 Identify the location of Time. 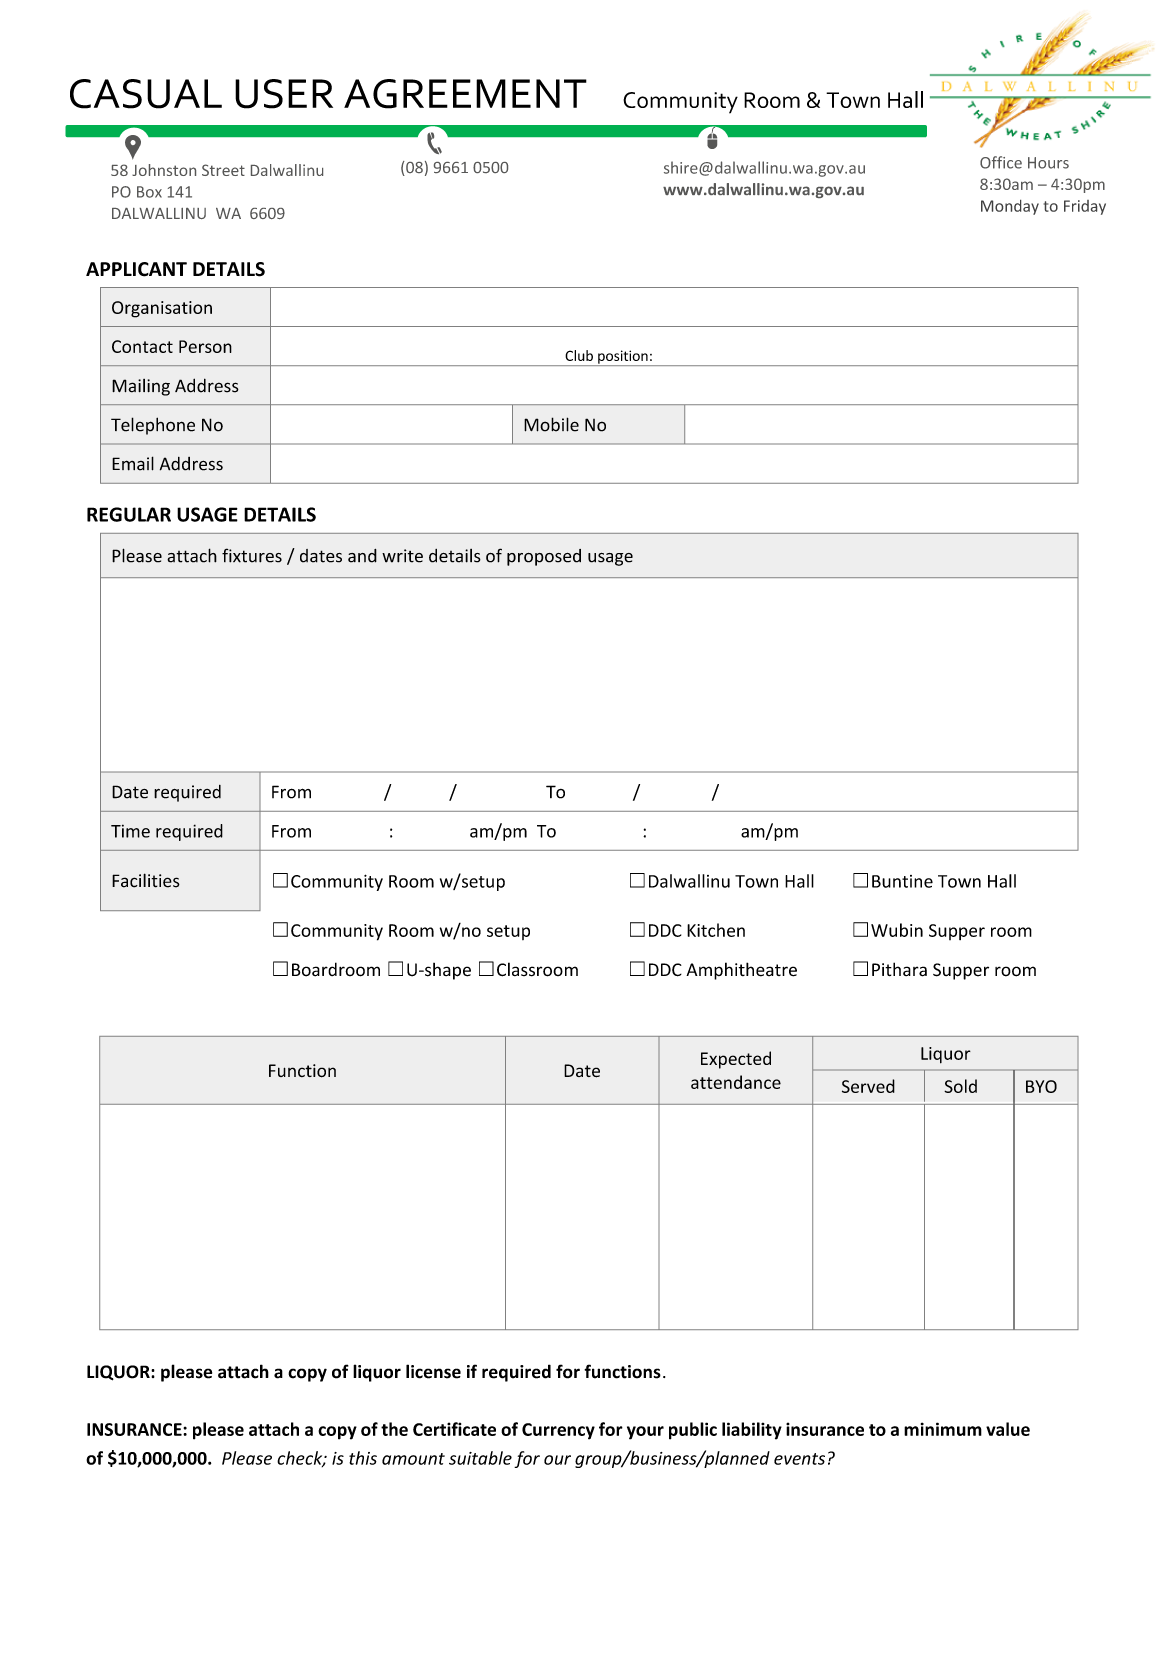
(130, 831).
